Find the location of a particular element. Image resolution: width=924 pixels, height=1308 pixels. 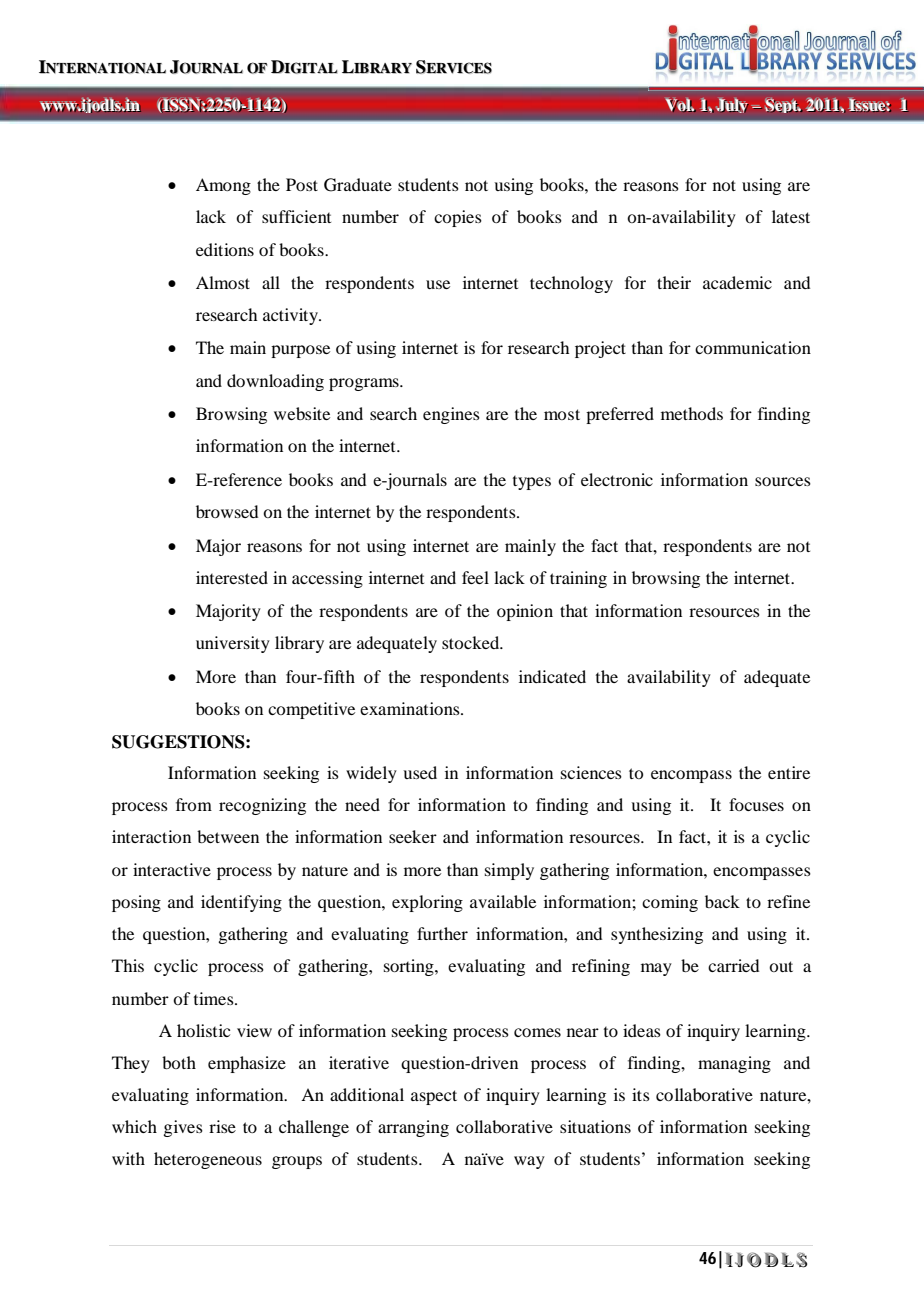

feel is located at coordinates (475, 577).
